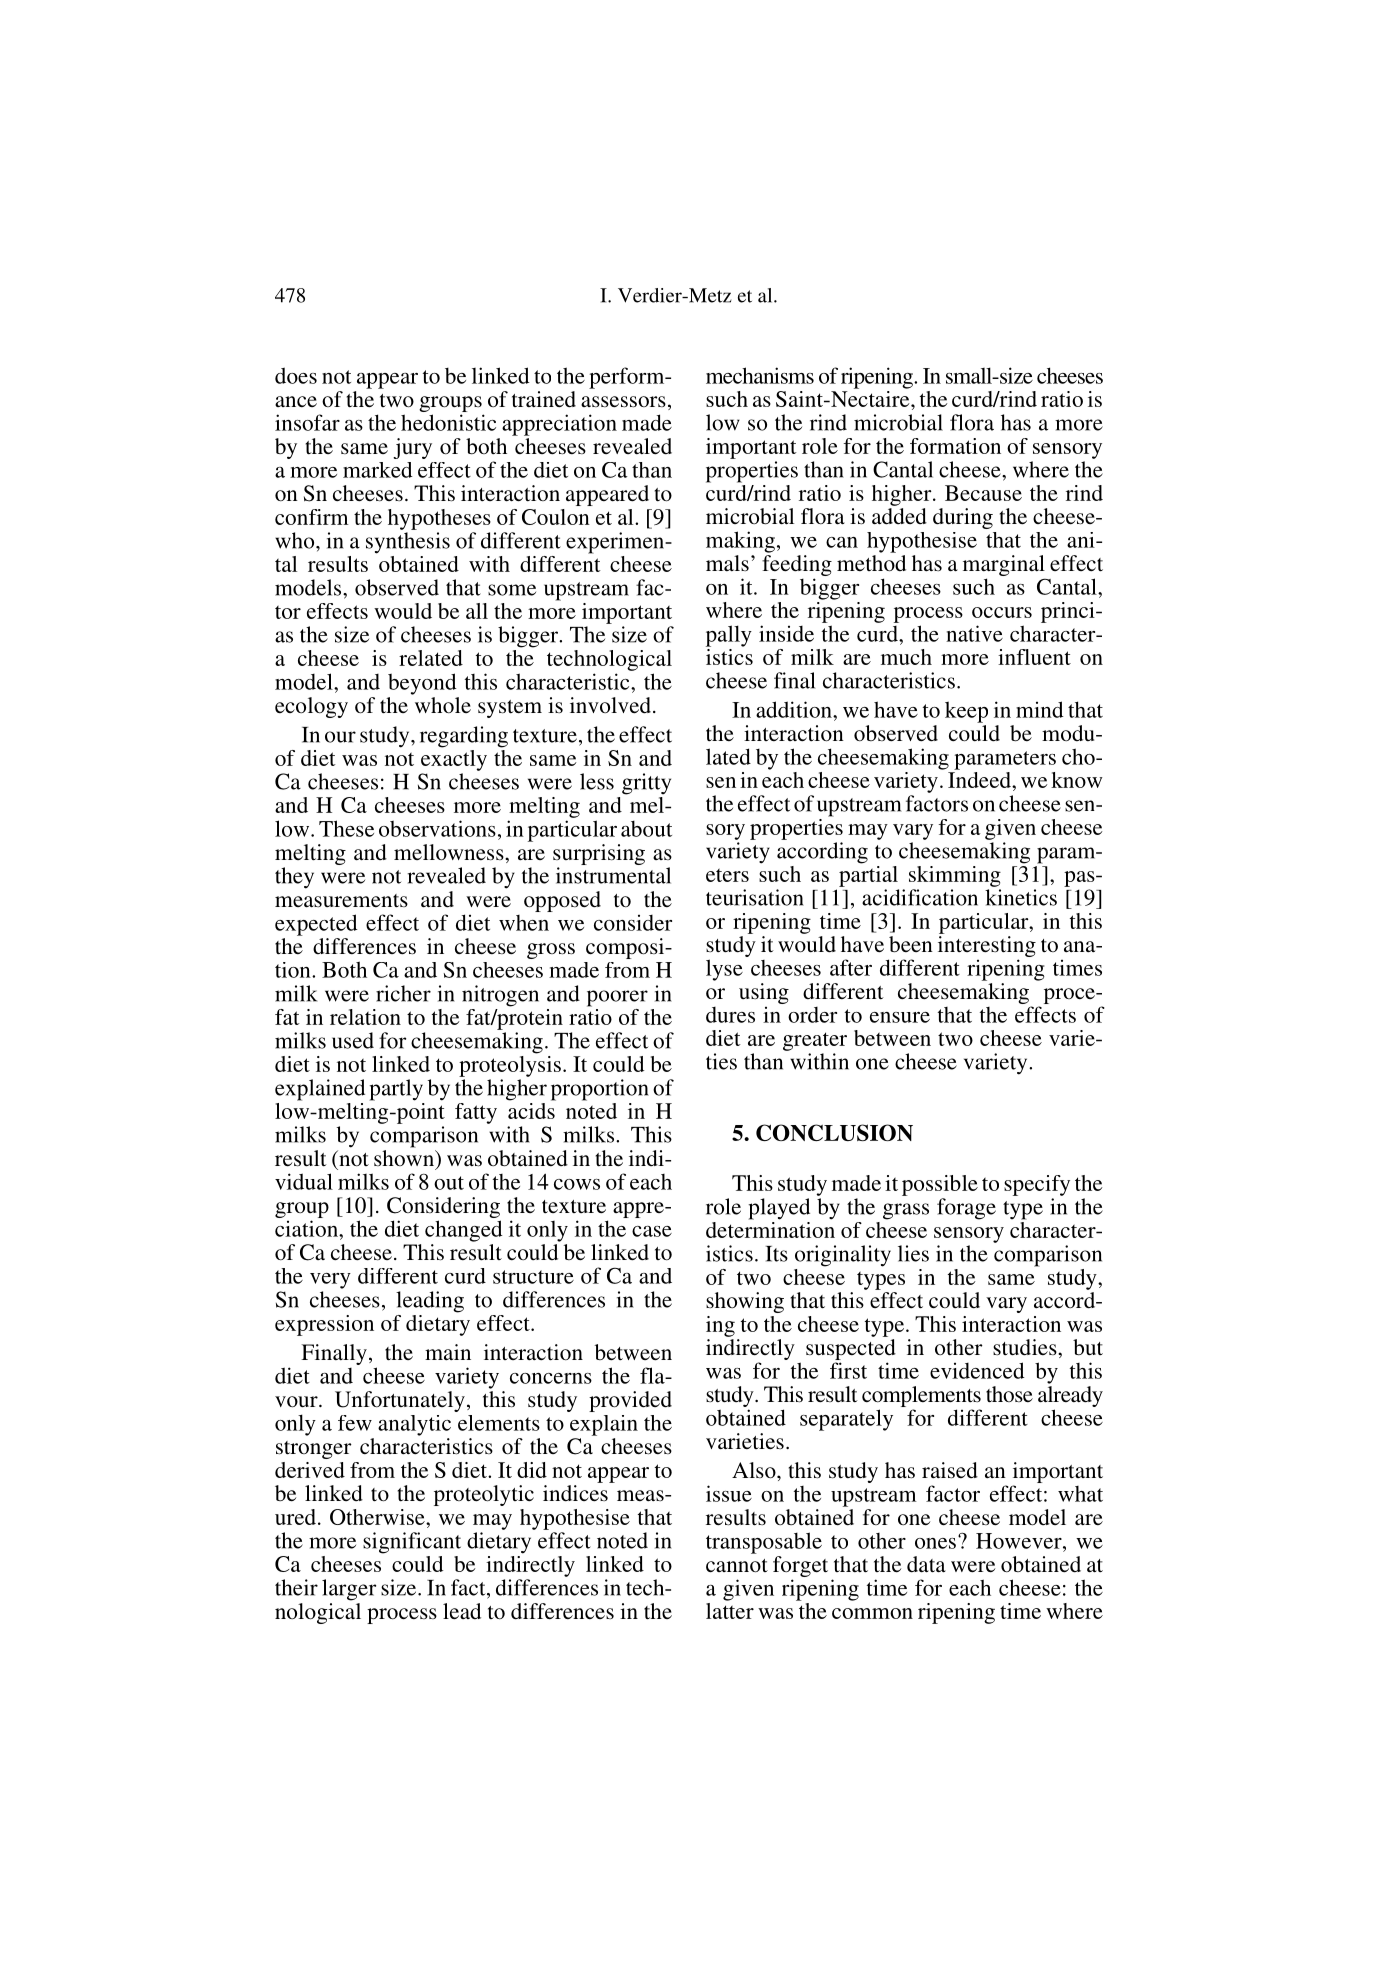  What do you see at coordinates (412, 448) in the image?
I see `jury` at bounding box center [412, 448].
